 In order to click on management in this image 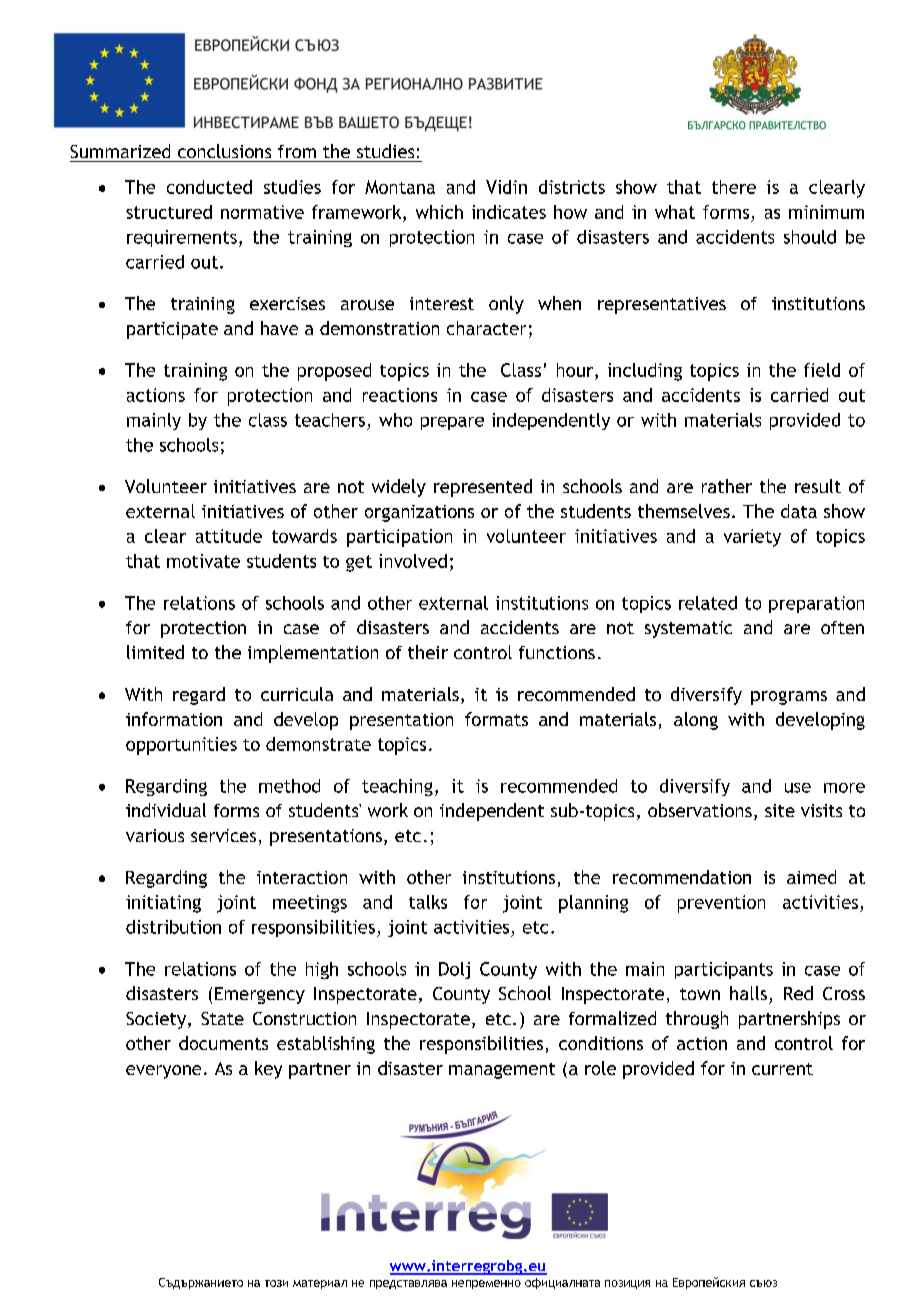, I will do `click(502, 1071)`.
